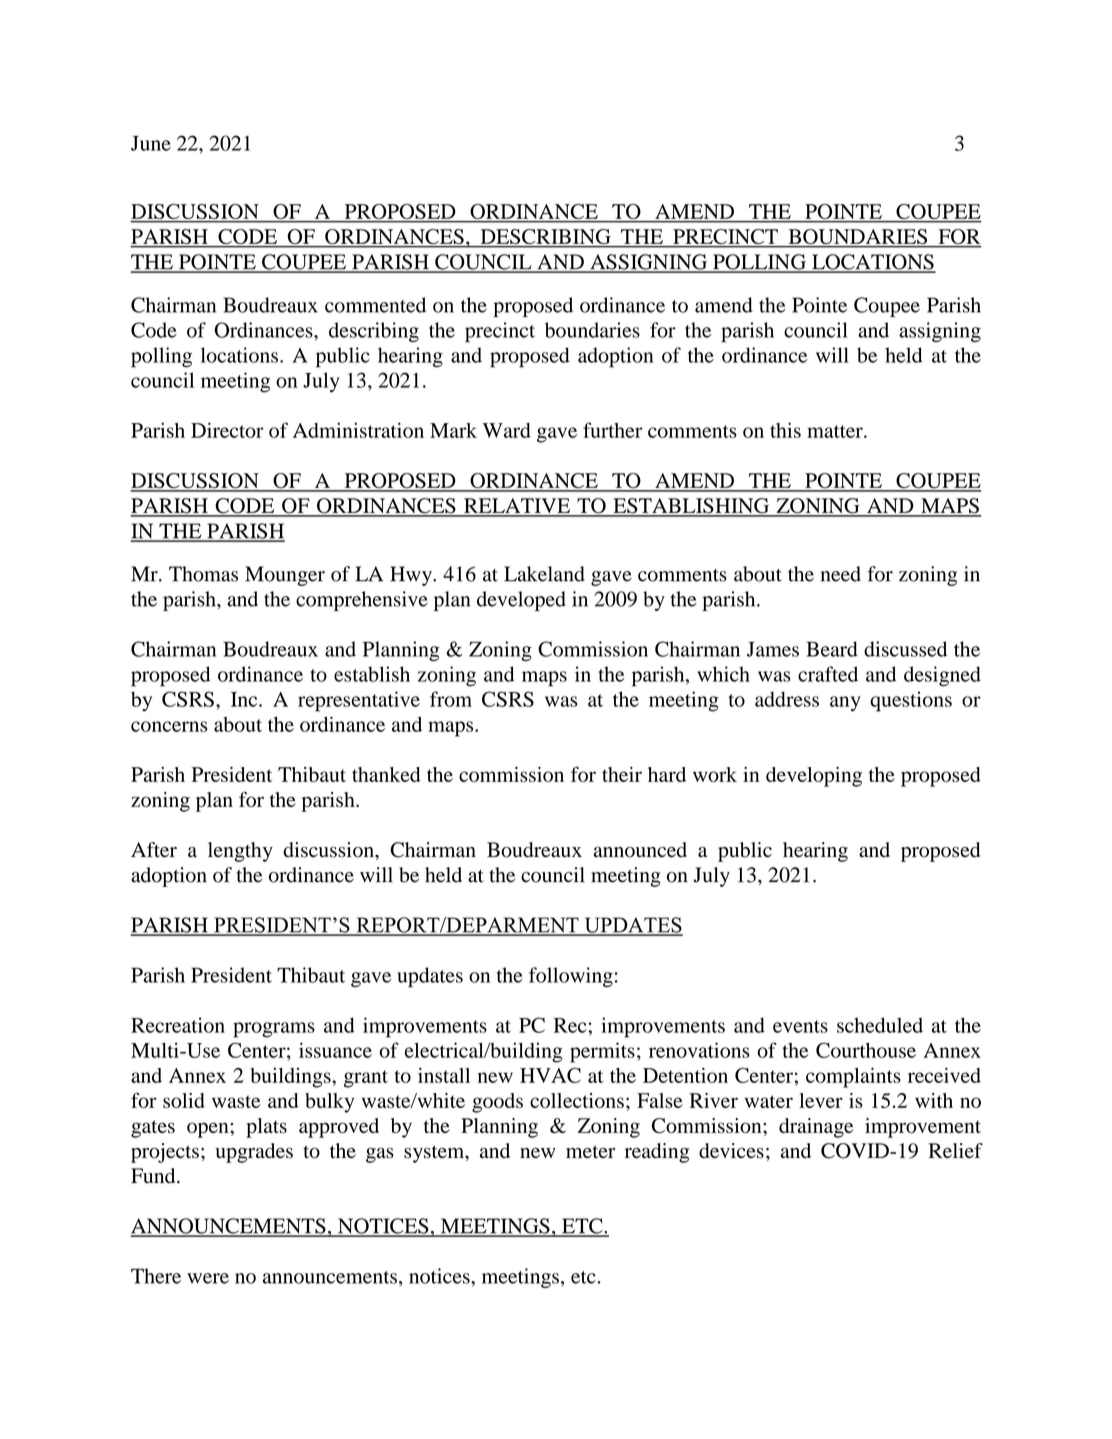  What do you see at coordinates (451, 699) in the image?
I see `from` at bounding box center [451, 699].
